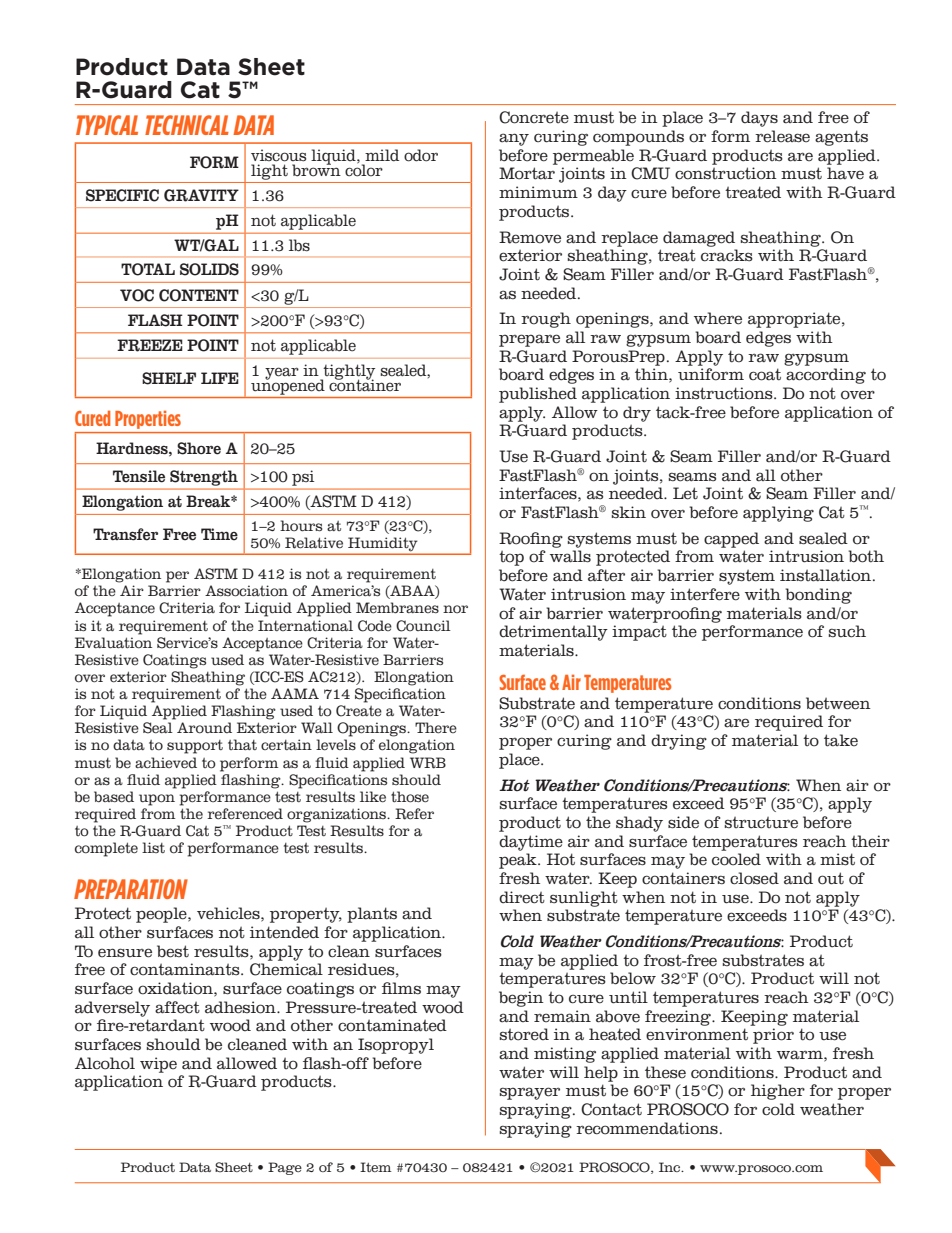 The width and height of the page is (952, 1233). Describe the element at coordinates (514, 139) in the page. I see `any` at that location.
